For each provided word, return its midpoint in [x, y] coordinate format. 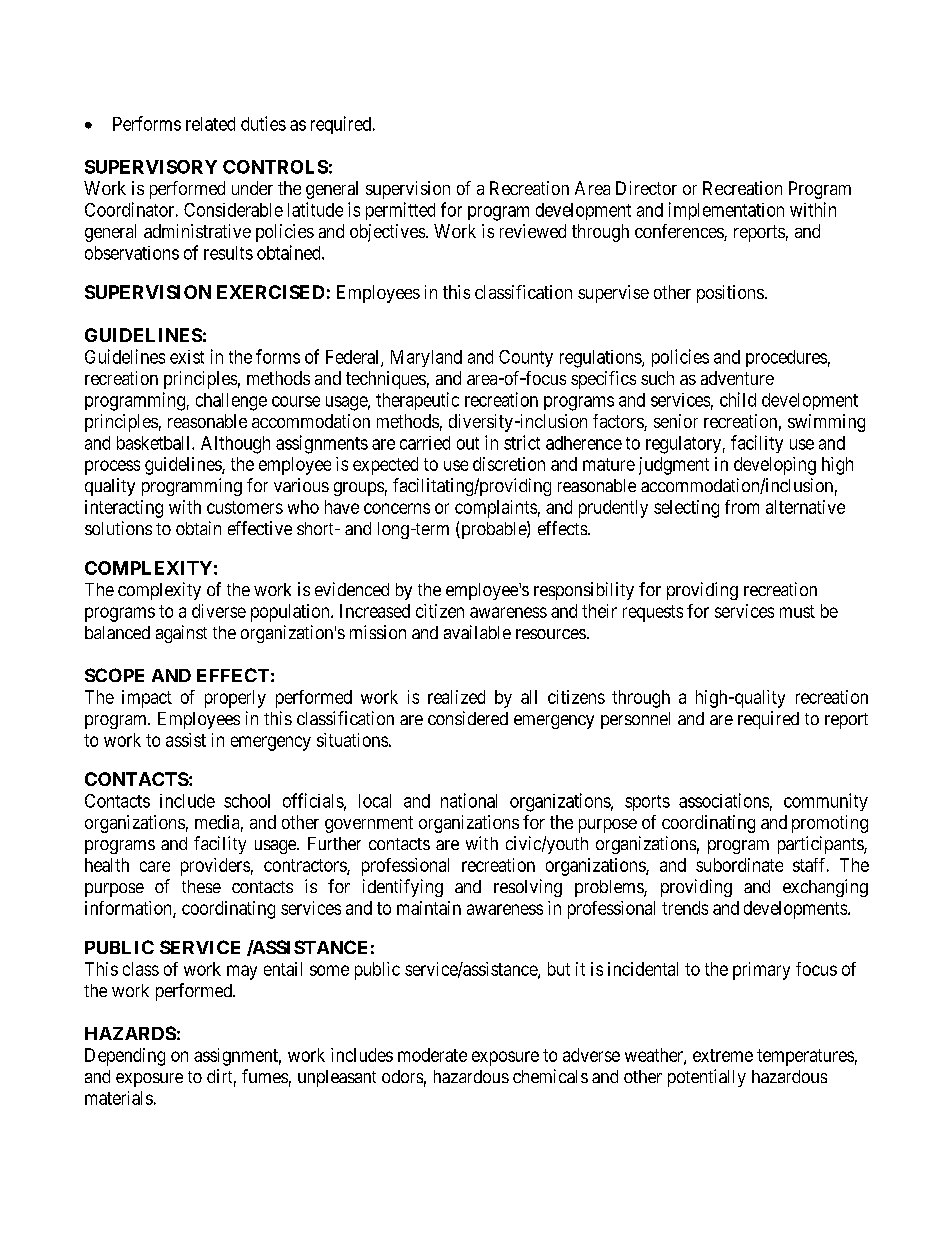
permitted [400, 211]
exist [187, 357]
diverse [219, 611]
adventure [737, 378]
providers [215, 867]
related [210, 124]
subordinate [739, 865]
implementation [726, 211]
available [477, 632]
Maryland [426, 358]
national [469, 800]
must [797, 611]
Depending [125, 1057]
